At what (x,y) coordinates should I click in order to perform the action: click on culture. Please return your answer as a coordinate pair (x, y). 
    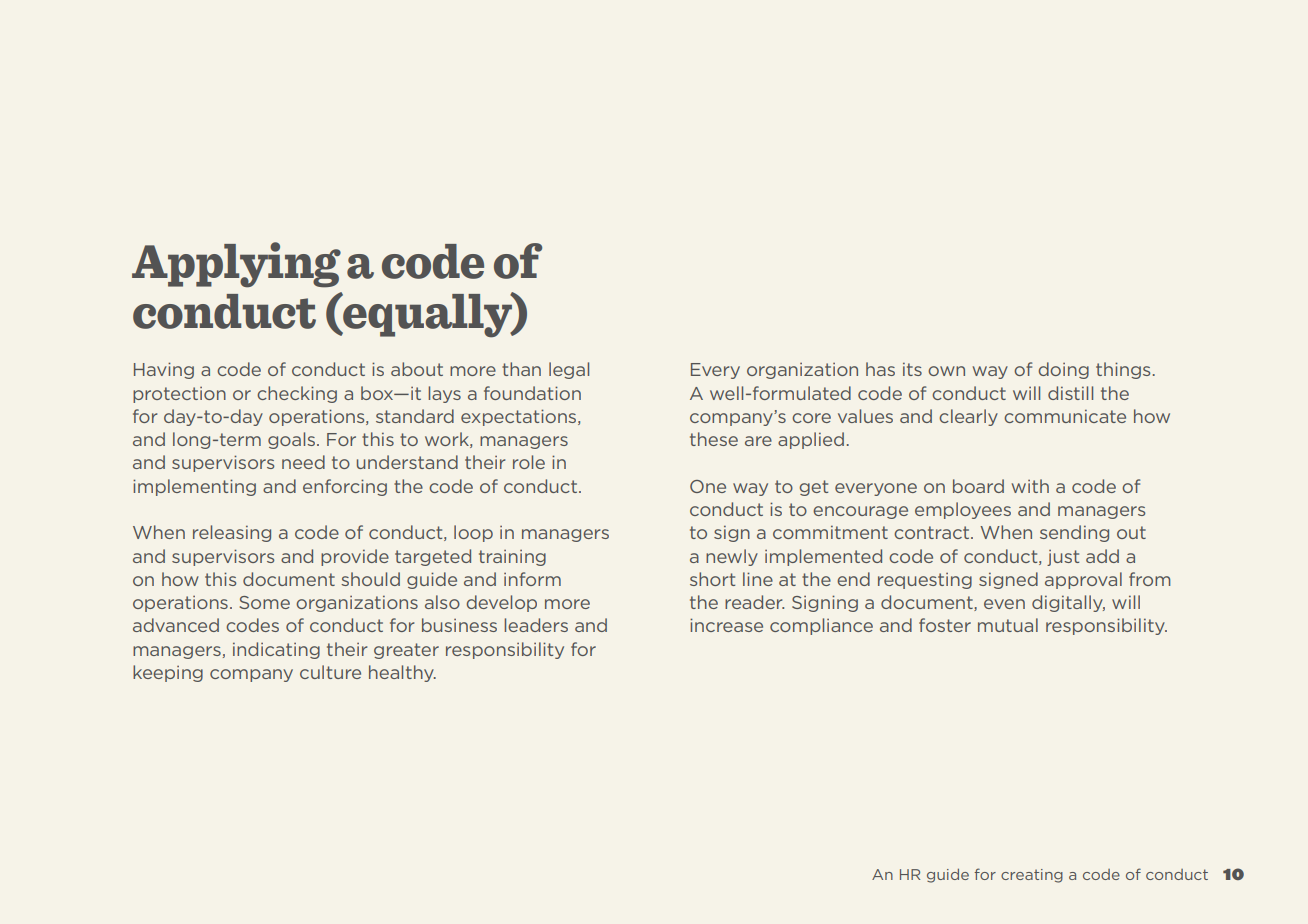
    Looking at the image, I should click on (330, 672).
